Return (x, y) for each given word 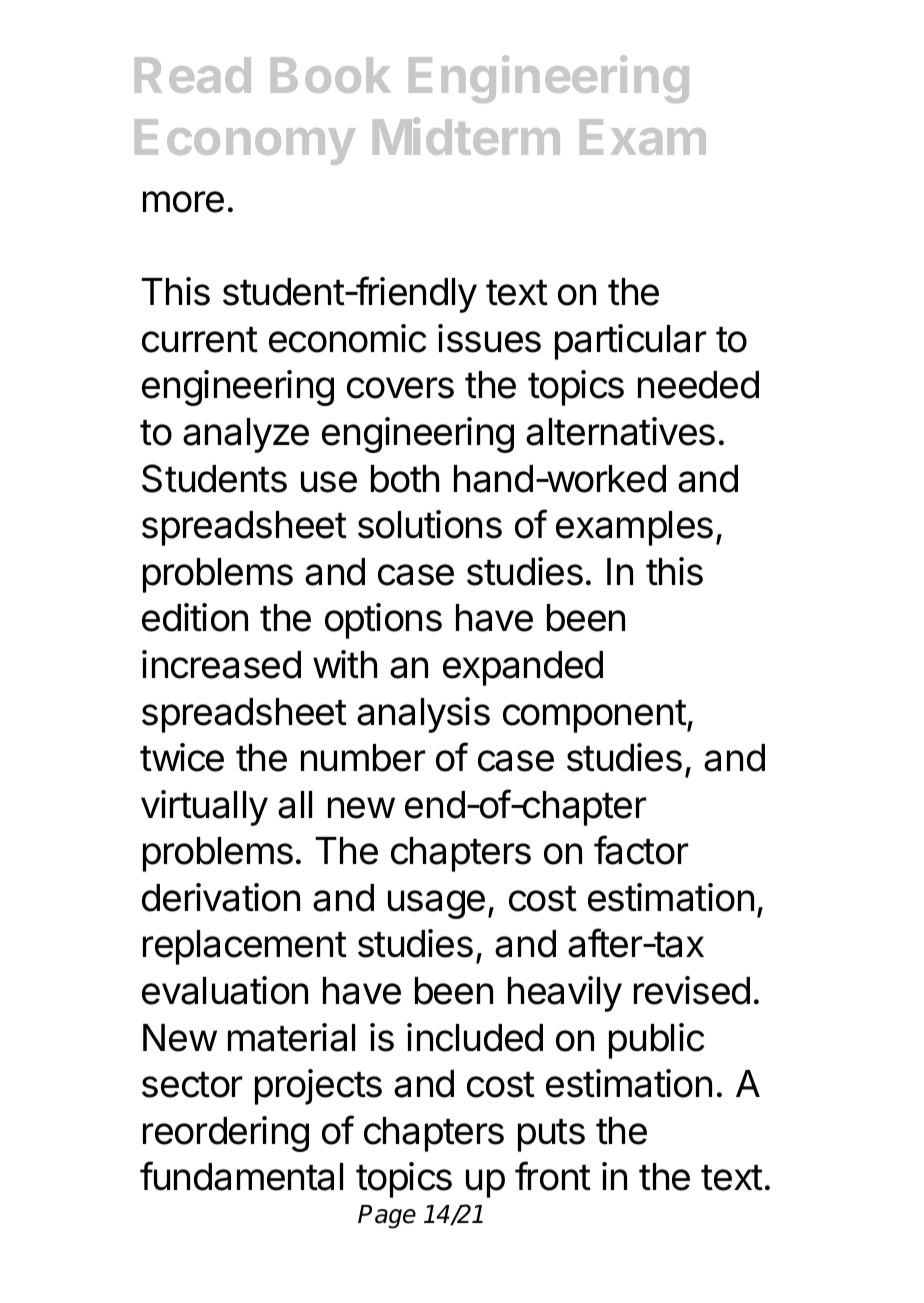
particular (630, 342)
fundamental (241, 1176)
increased (221, 664)
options (383, 621)
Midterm (466, 136)
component (595, 716)
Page (387, 1217)
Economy (245, 142)
